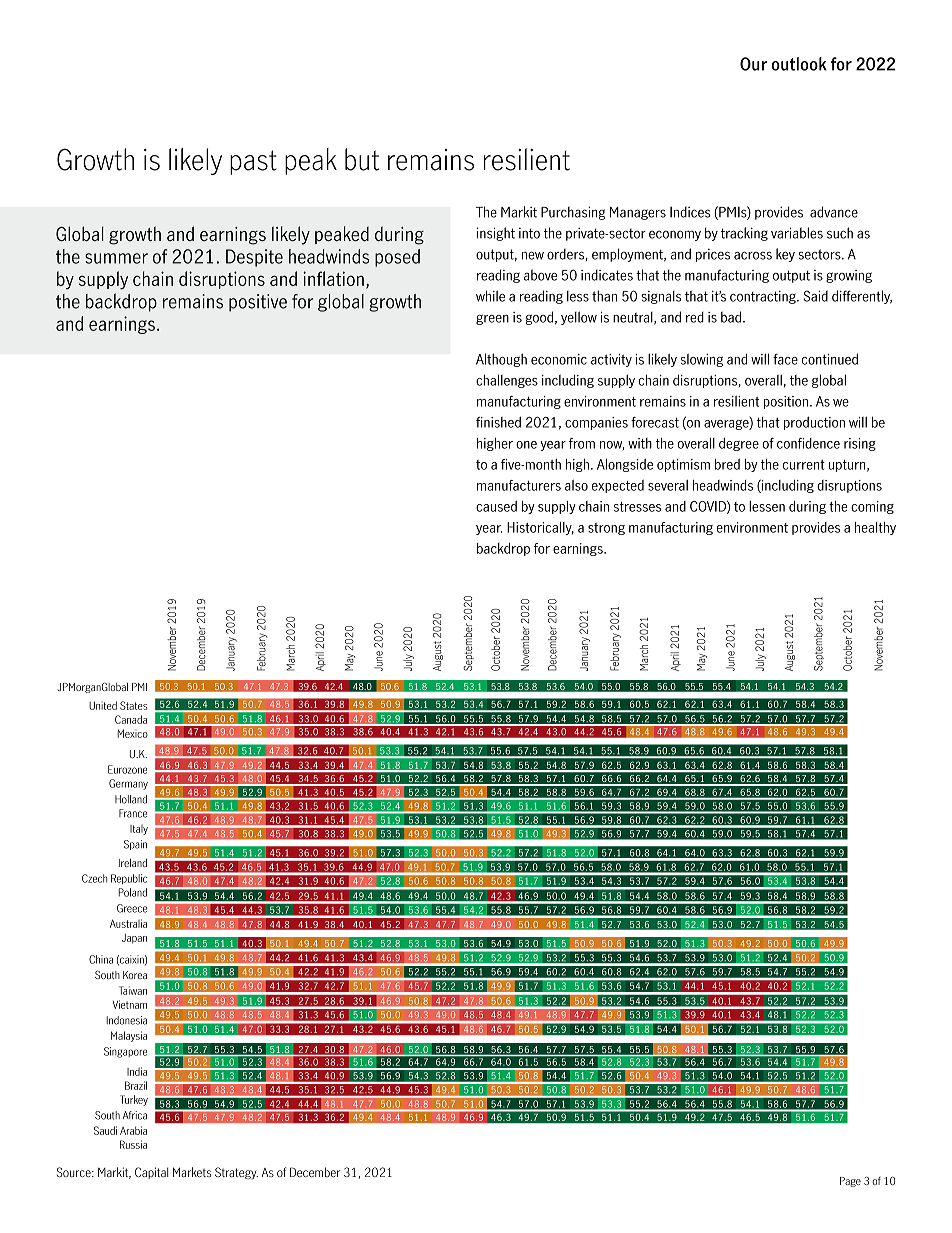 The image size is (952, 1233). I want to click on healthy, so click(875, 528).
